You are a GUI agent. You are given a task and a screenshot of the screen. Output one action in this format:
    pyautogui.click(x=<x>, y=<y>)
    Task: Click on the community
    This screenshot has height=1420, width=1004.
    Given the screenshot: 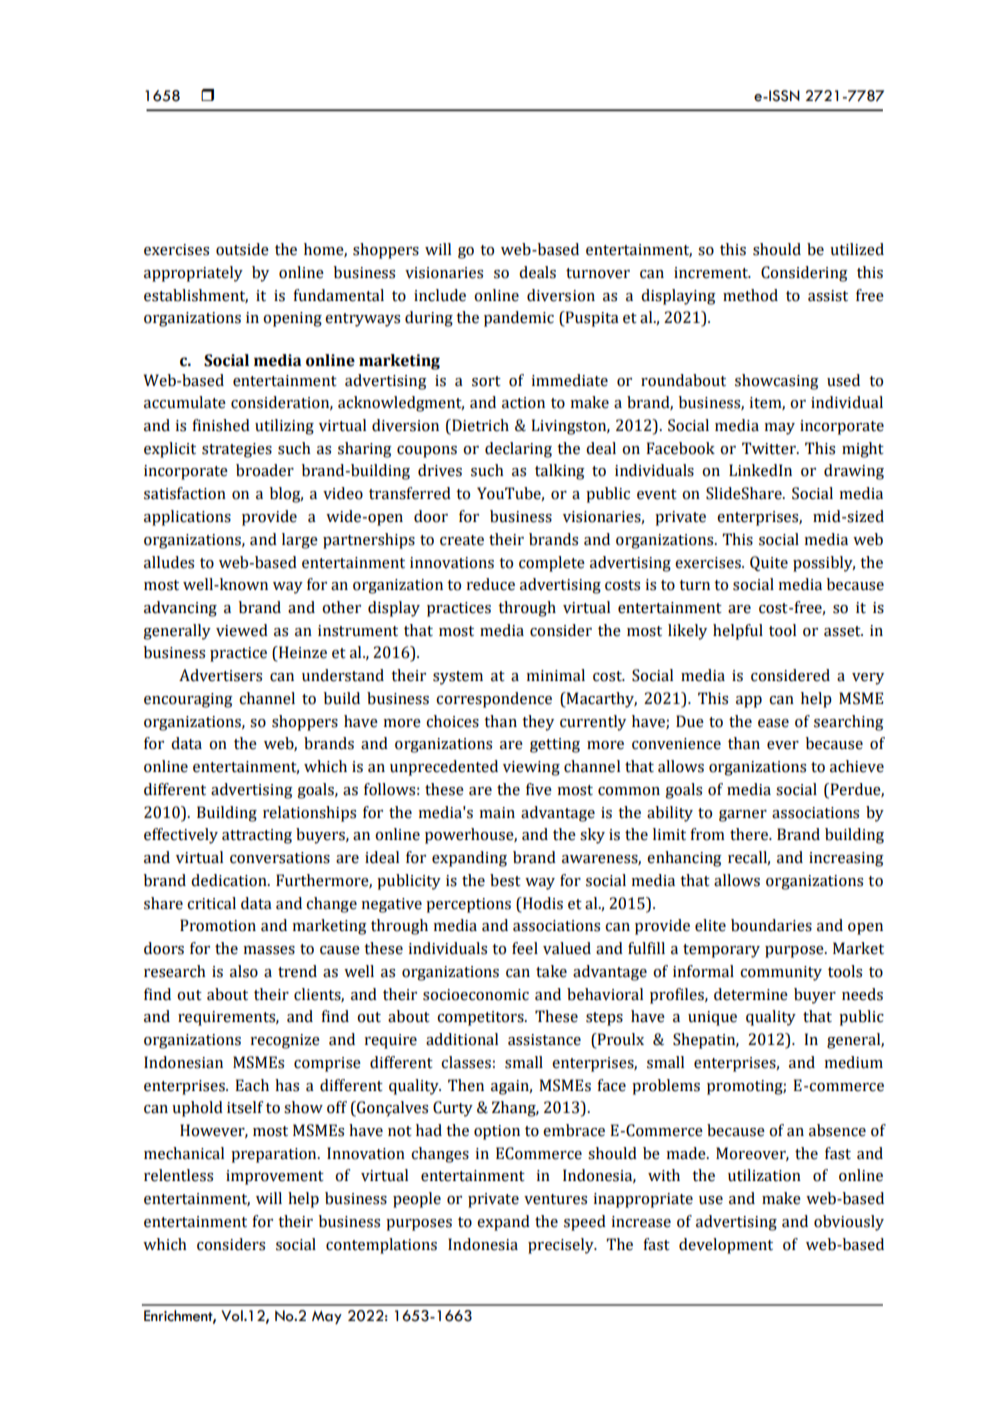 What is the action you would take?
    pyautogui.click(x=781, y=973)
